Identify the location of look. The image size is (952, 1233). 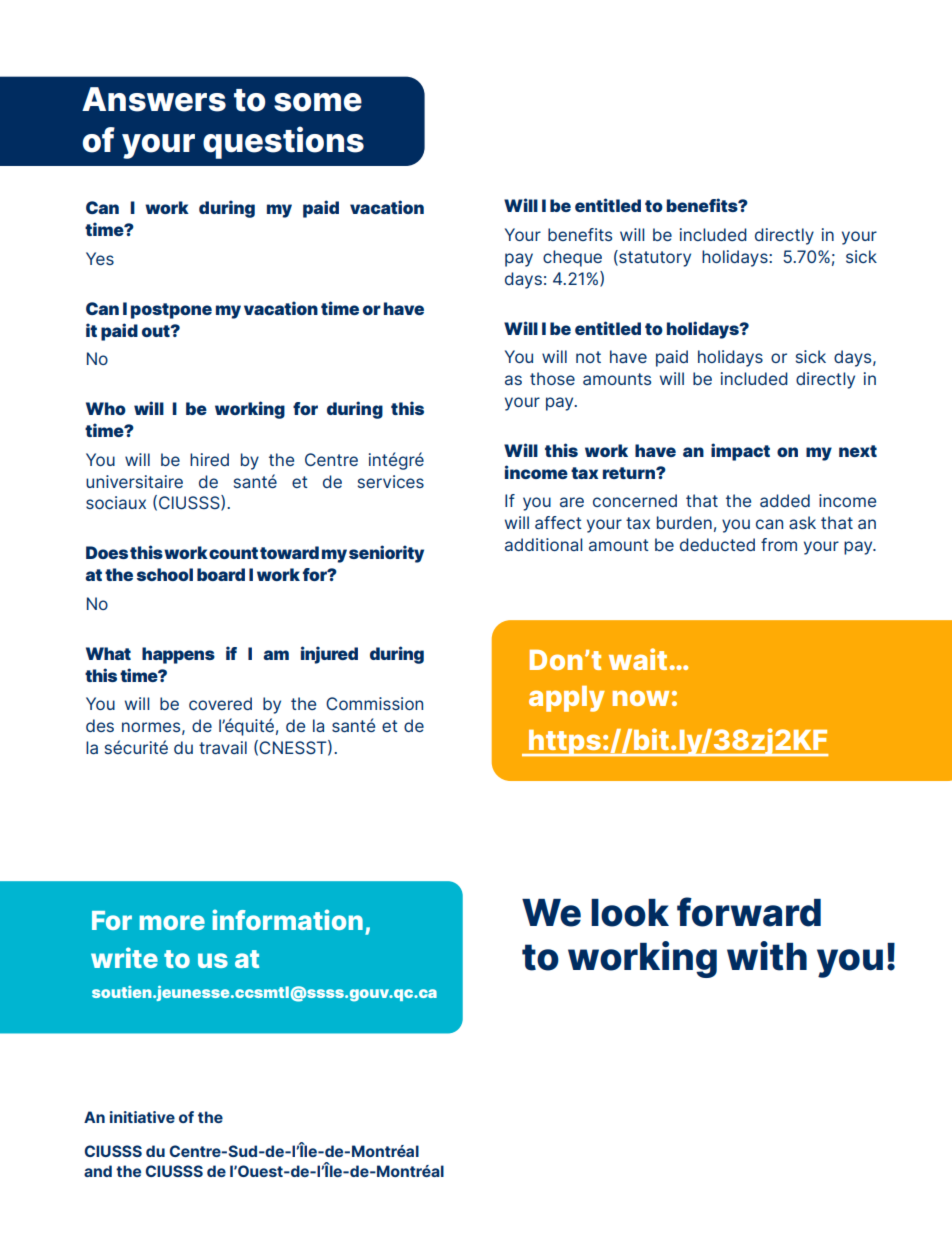
(630, 913).
